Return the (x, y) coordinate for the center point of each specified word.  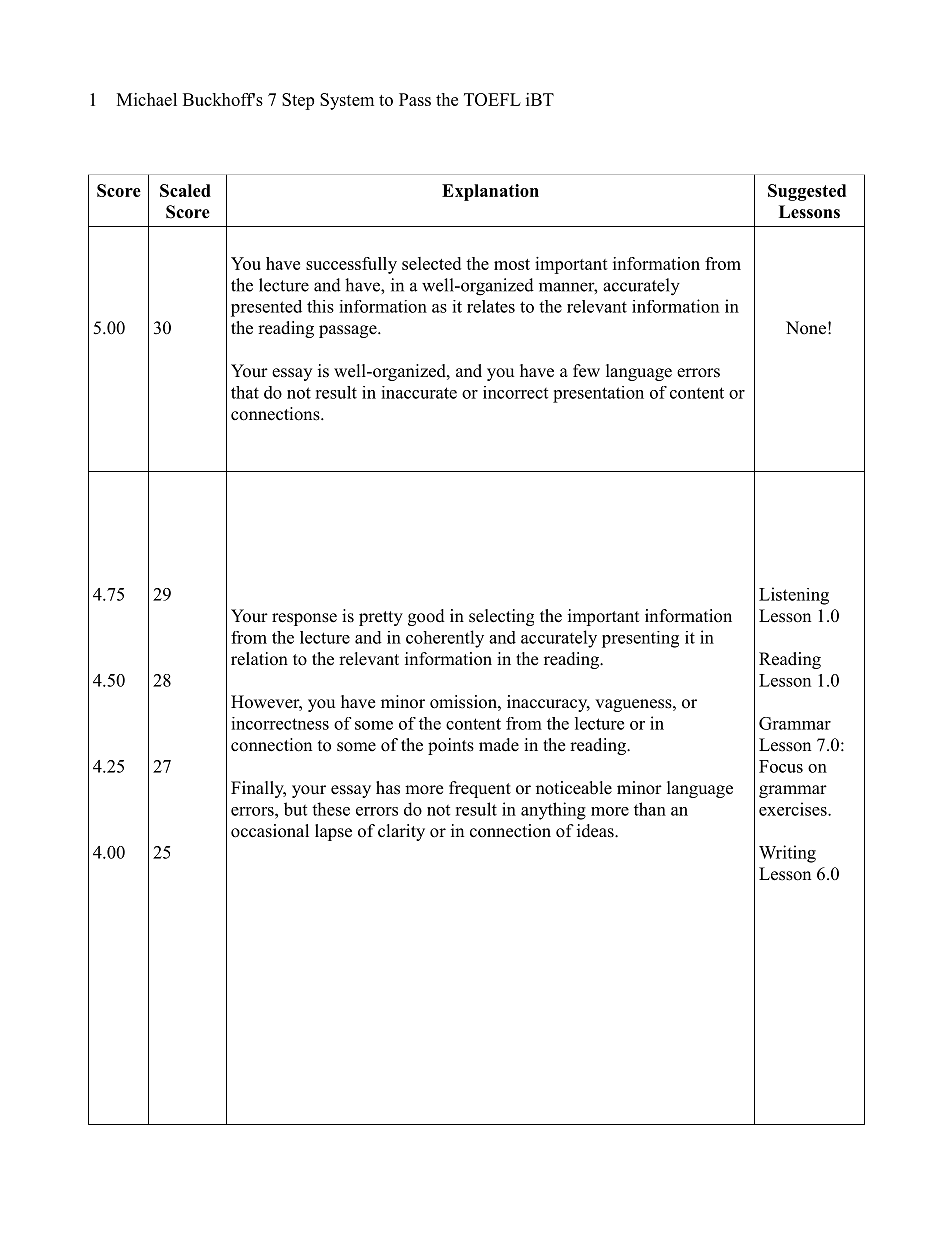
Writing (787, 854)
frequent (480, 789)
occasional (270, 831)
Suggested (807, 192)
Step (298, 101)
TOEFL (492, 99)
